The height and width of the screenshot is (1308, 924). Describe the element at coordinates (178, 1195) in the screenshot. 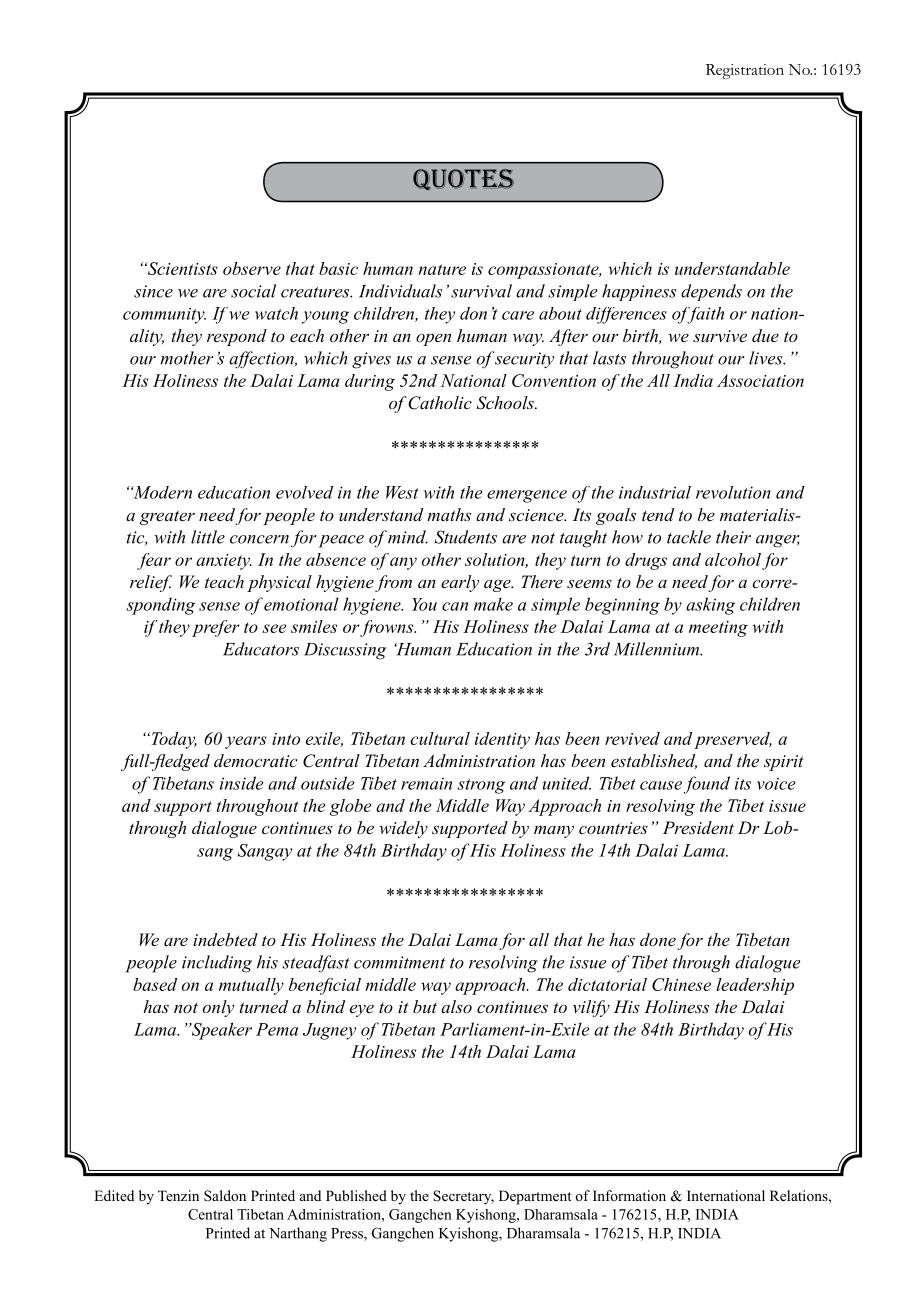

I see `Tenzin` at that location.
